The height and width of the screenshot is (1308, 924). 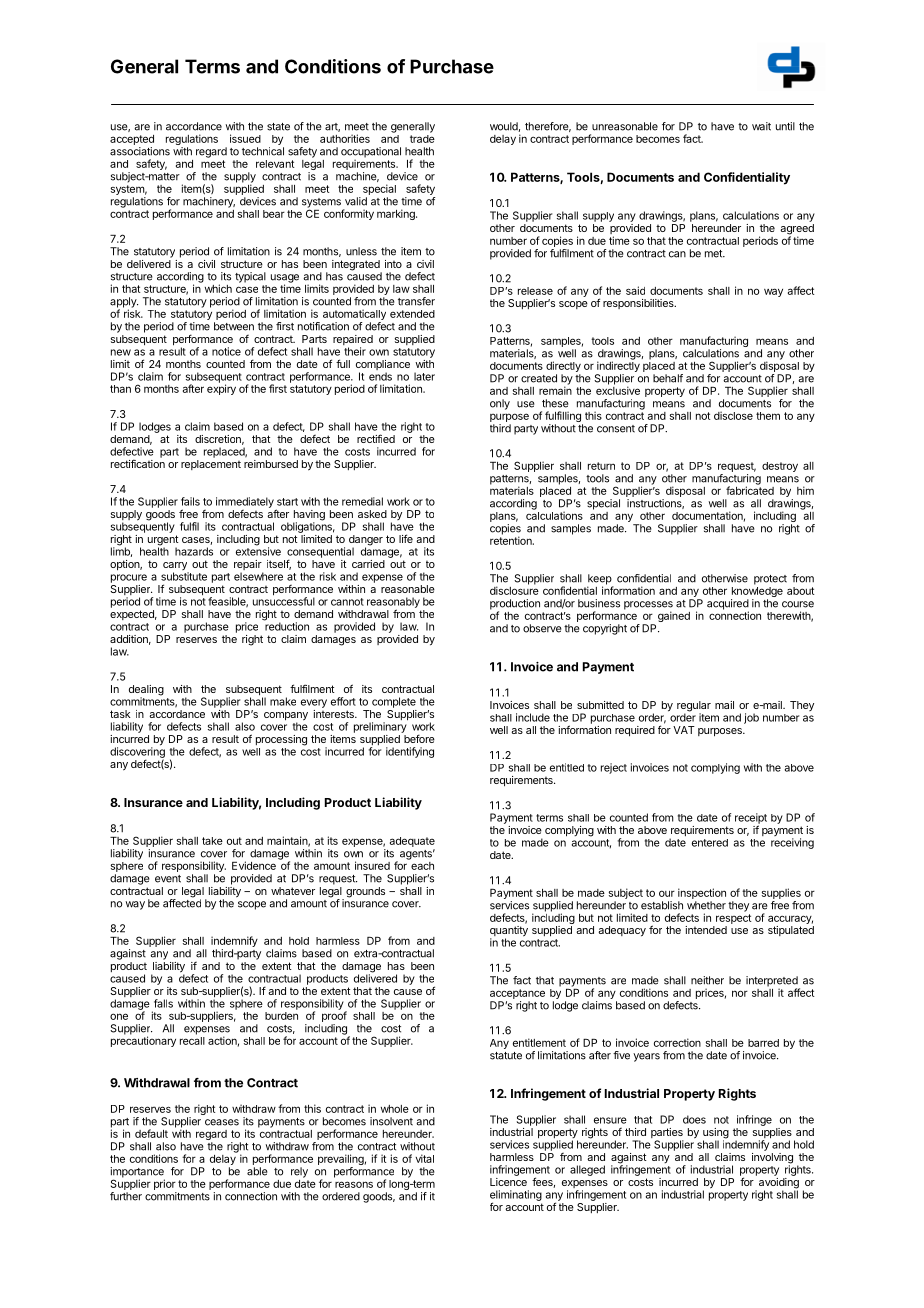 What do you see at coordinates (146, 691) in the screenshot?
I see `dealing` at bounding box center [146, 691].
